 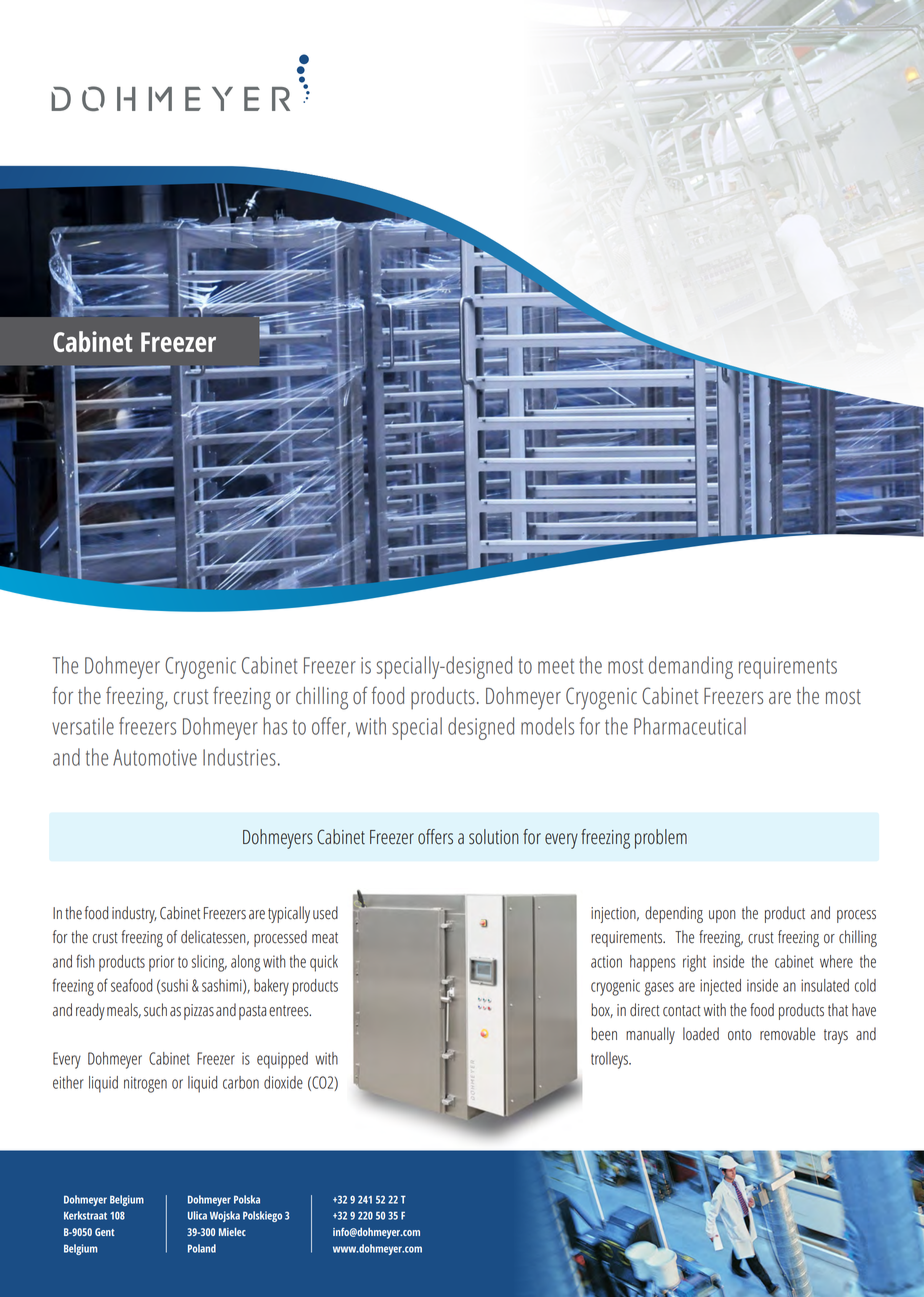 What do you see at coordinates (610, 1060) in the document?
I see `trolleys` at bounding box center [610, 1060].
